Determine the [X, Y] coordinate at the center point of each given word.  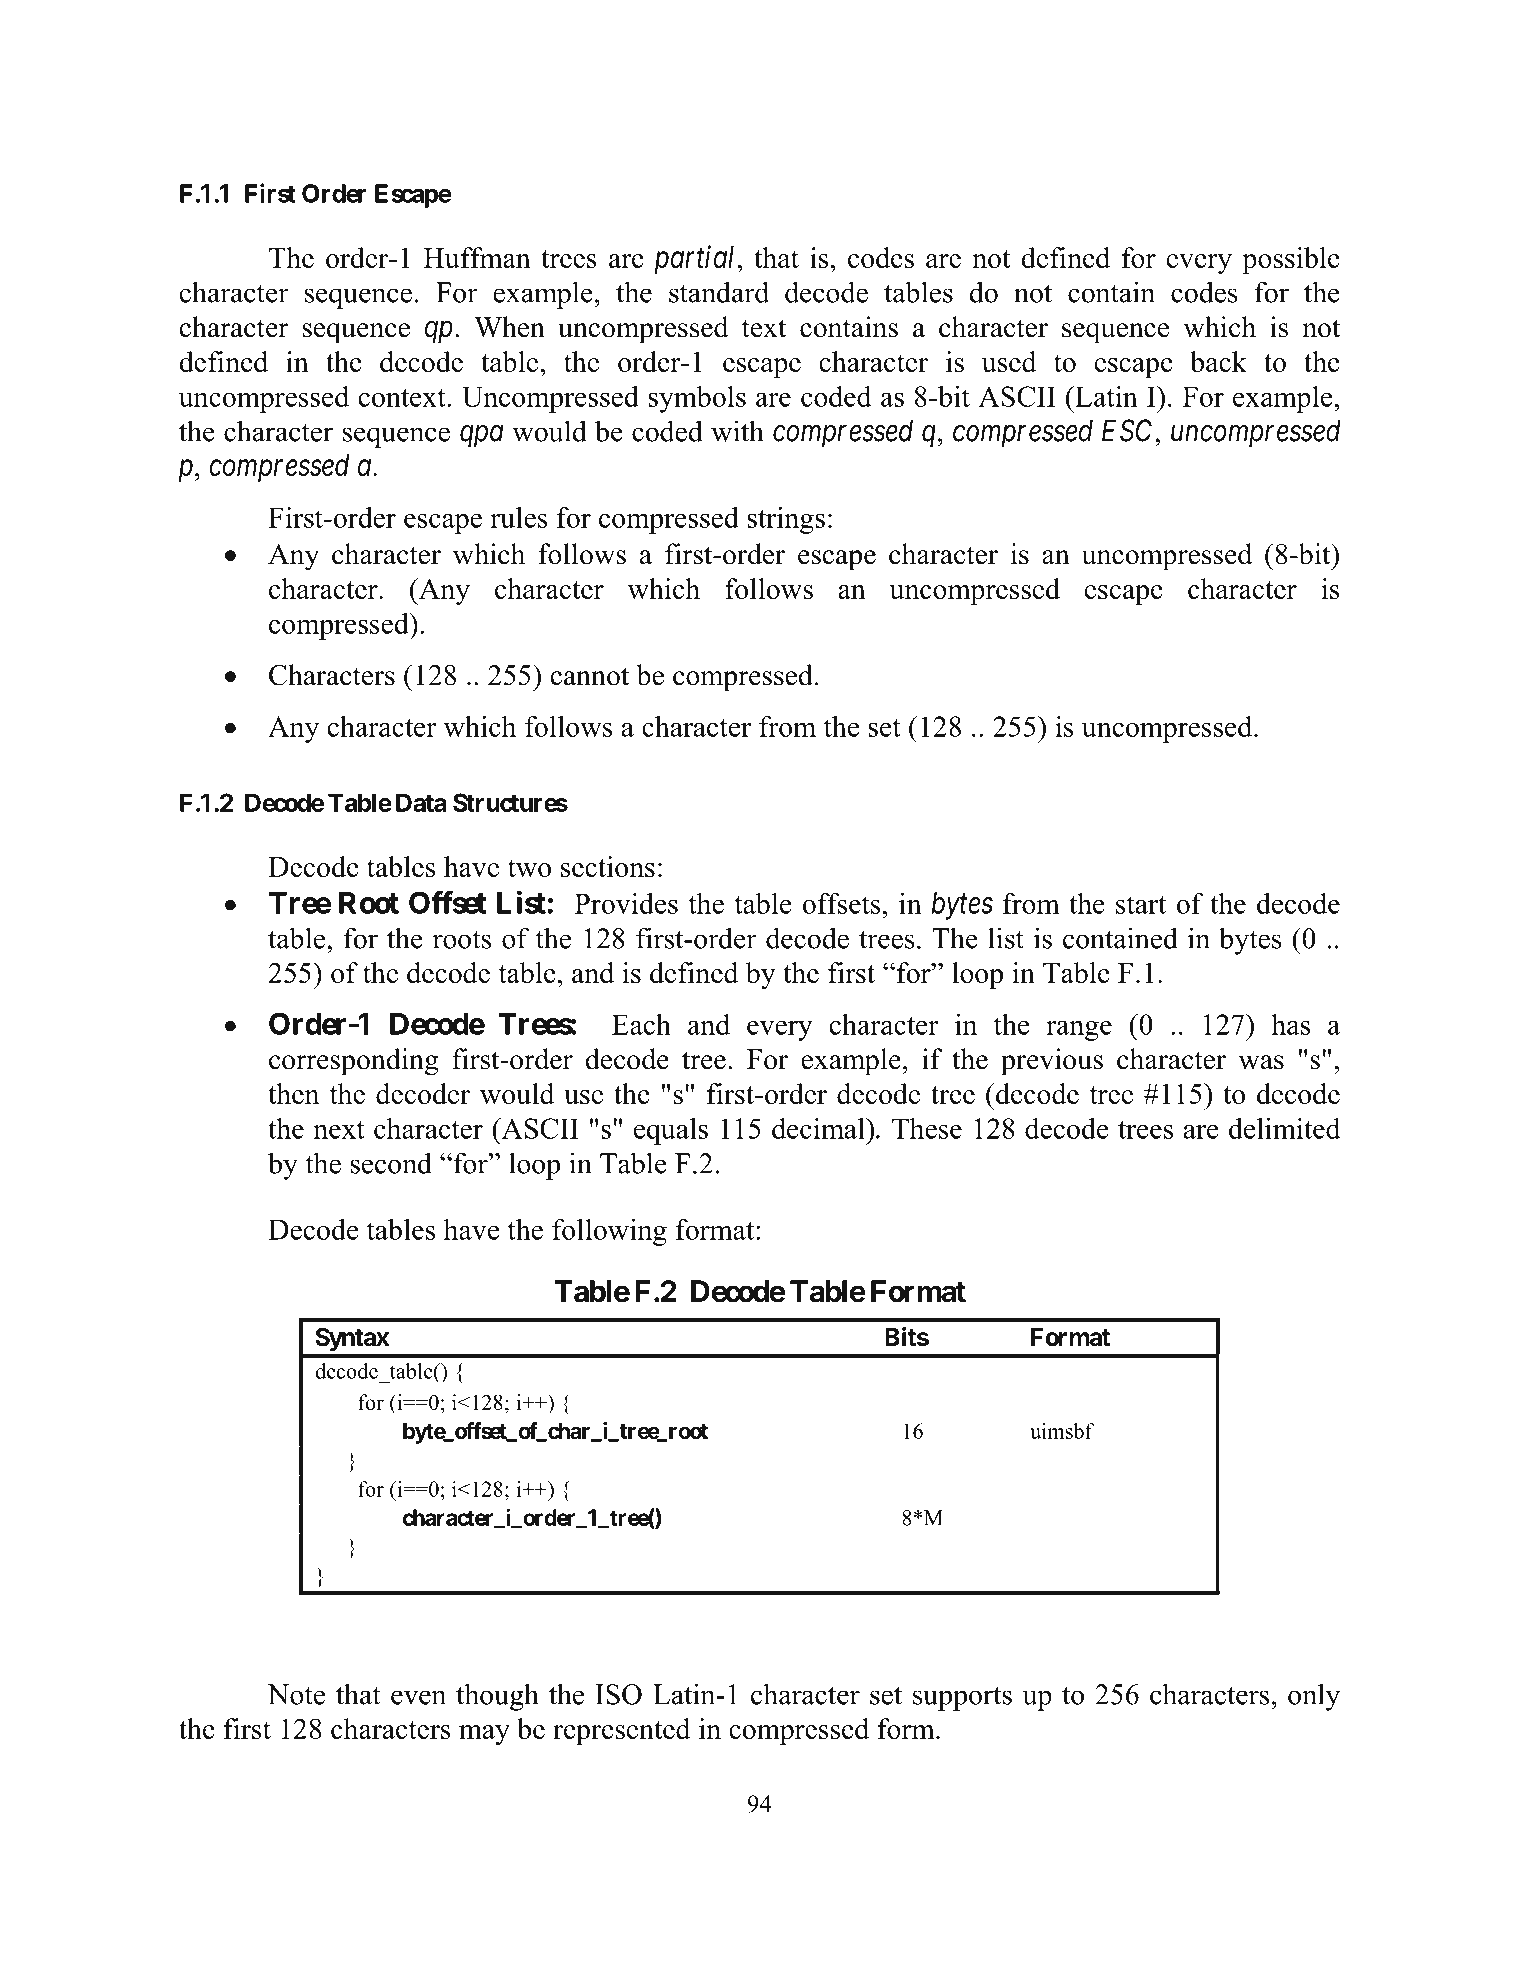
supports [962, 1698]
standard [719, 292]
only [1314, 1697]
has [1290, 1024]
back [1218, 361]
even [418, 1697]
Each [641, 1024]
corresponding [354, 1062]
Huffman [477, 257]
